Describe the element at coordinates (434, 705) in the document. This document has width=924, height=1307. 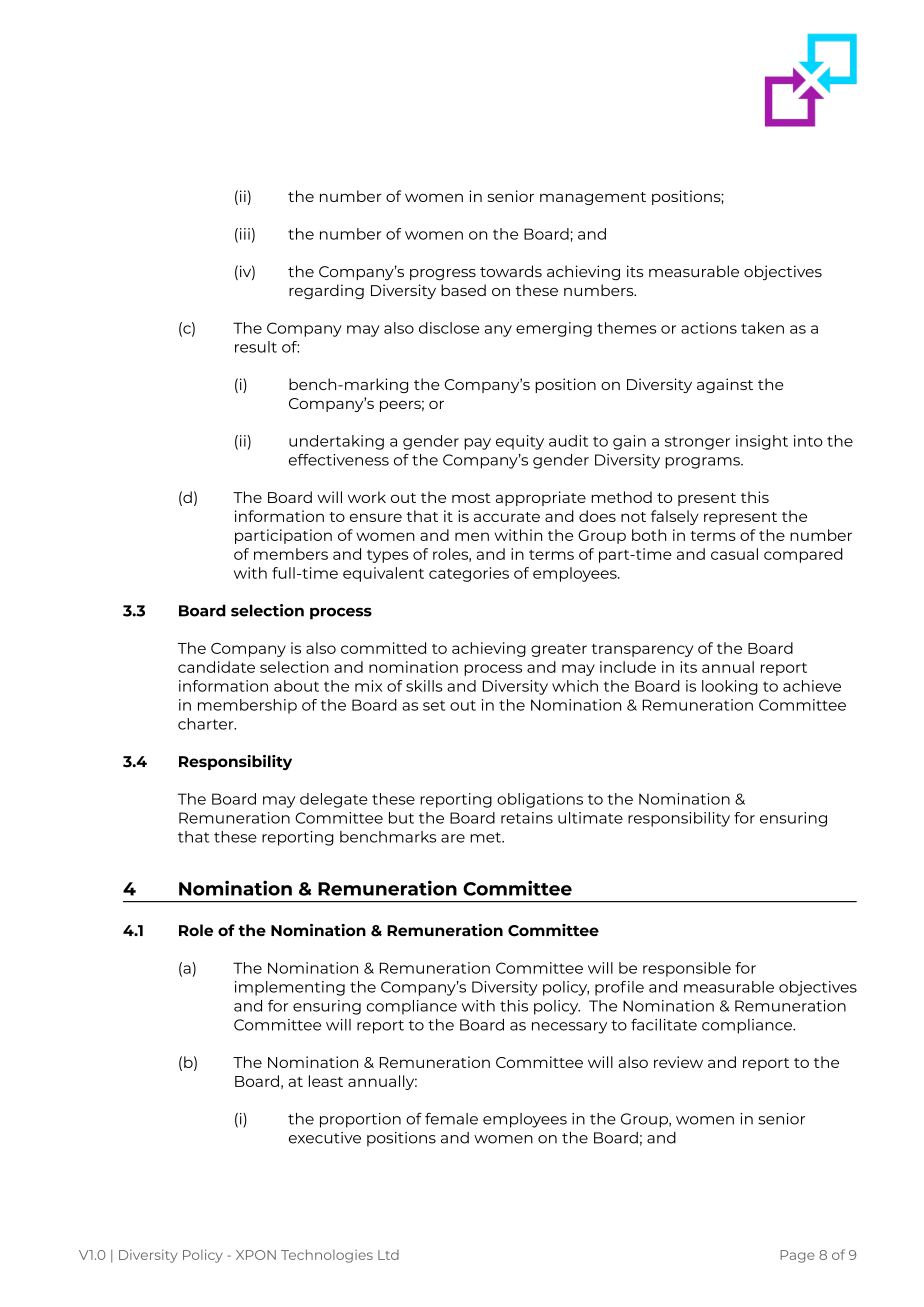
I see `set` at that location.
